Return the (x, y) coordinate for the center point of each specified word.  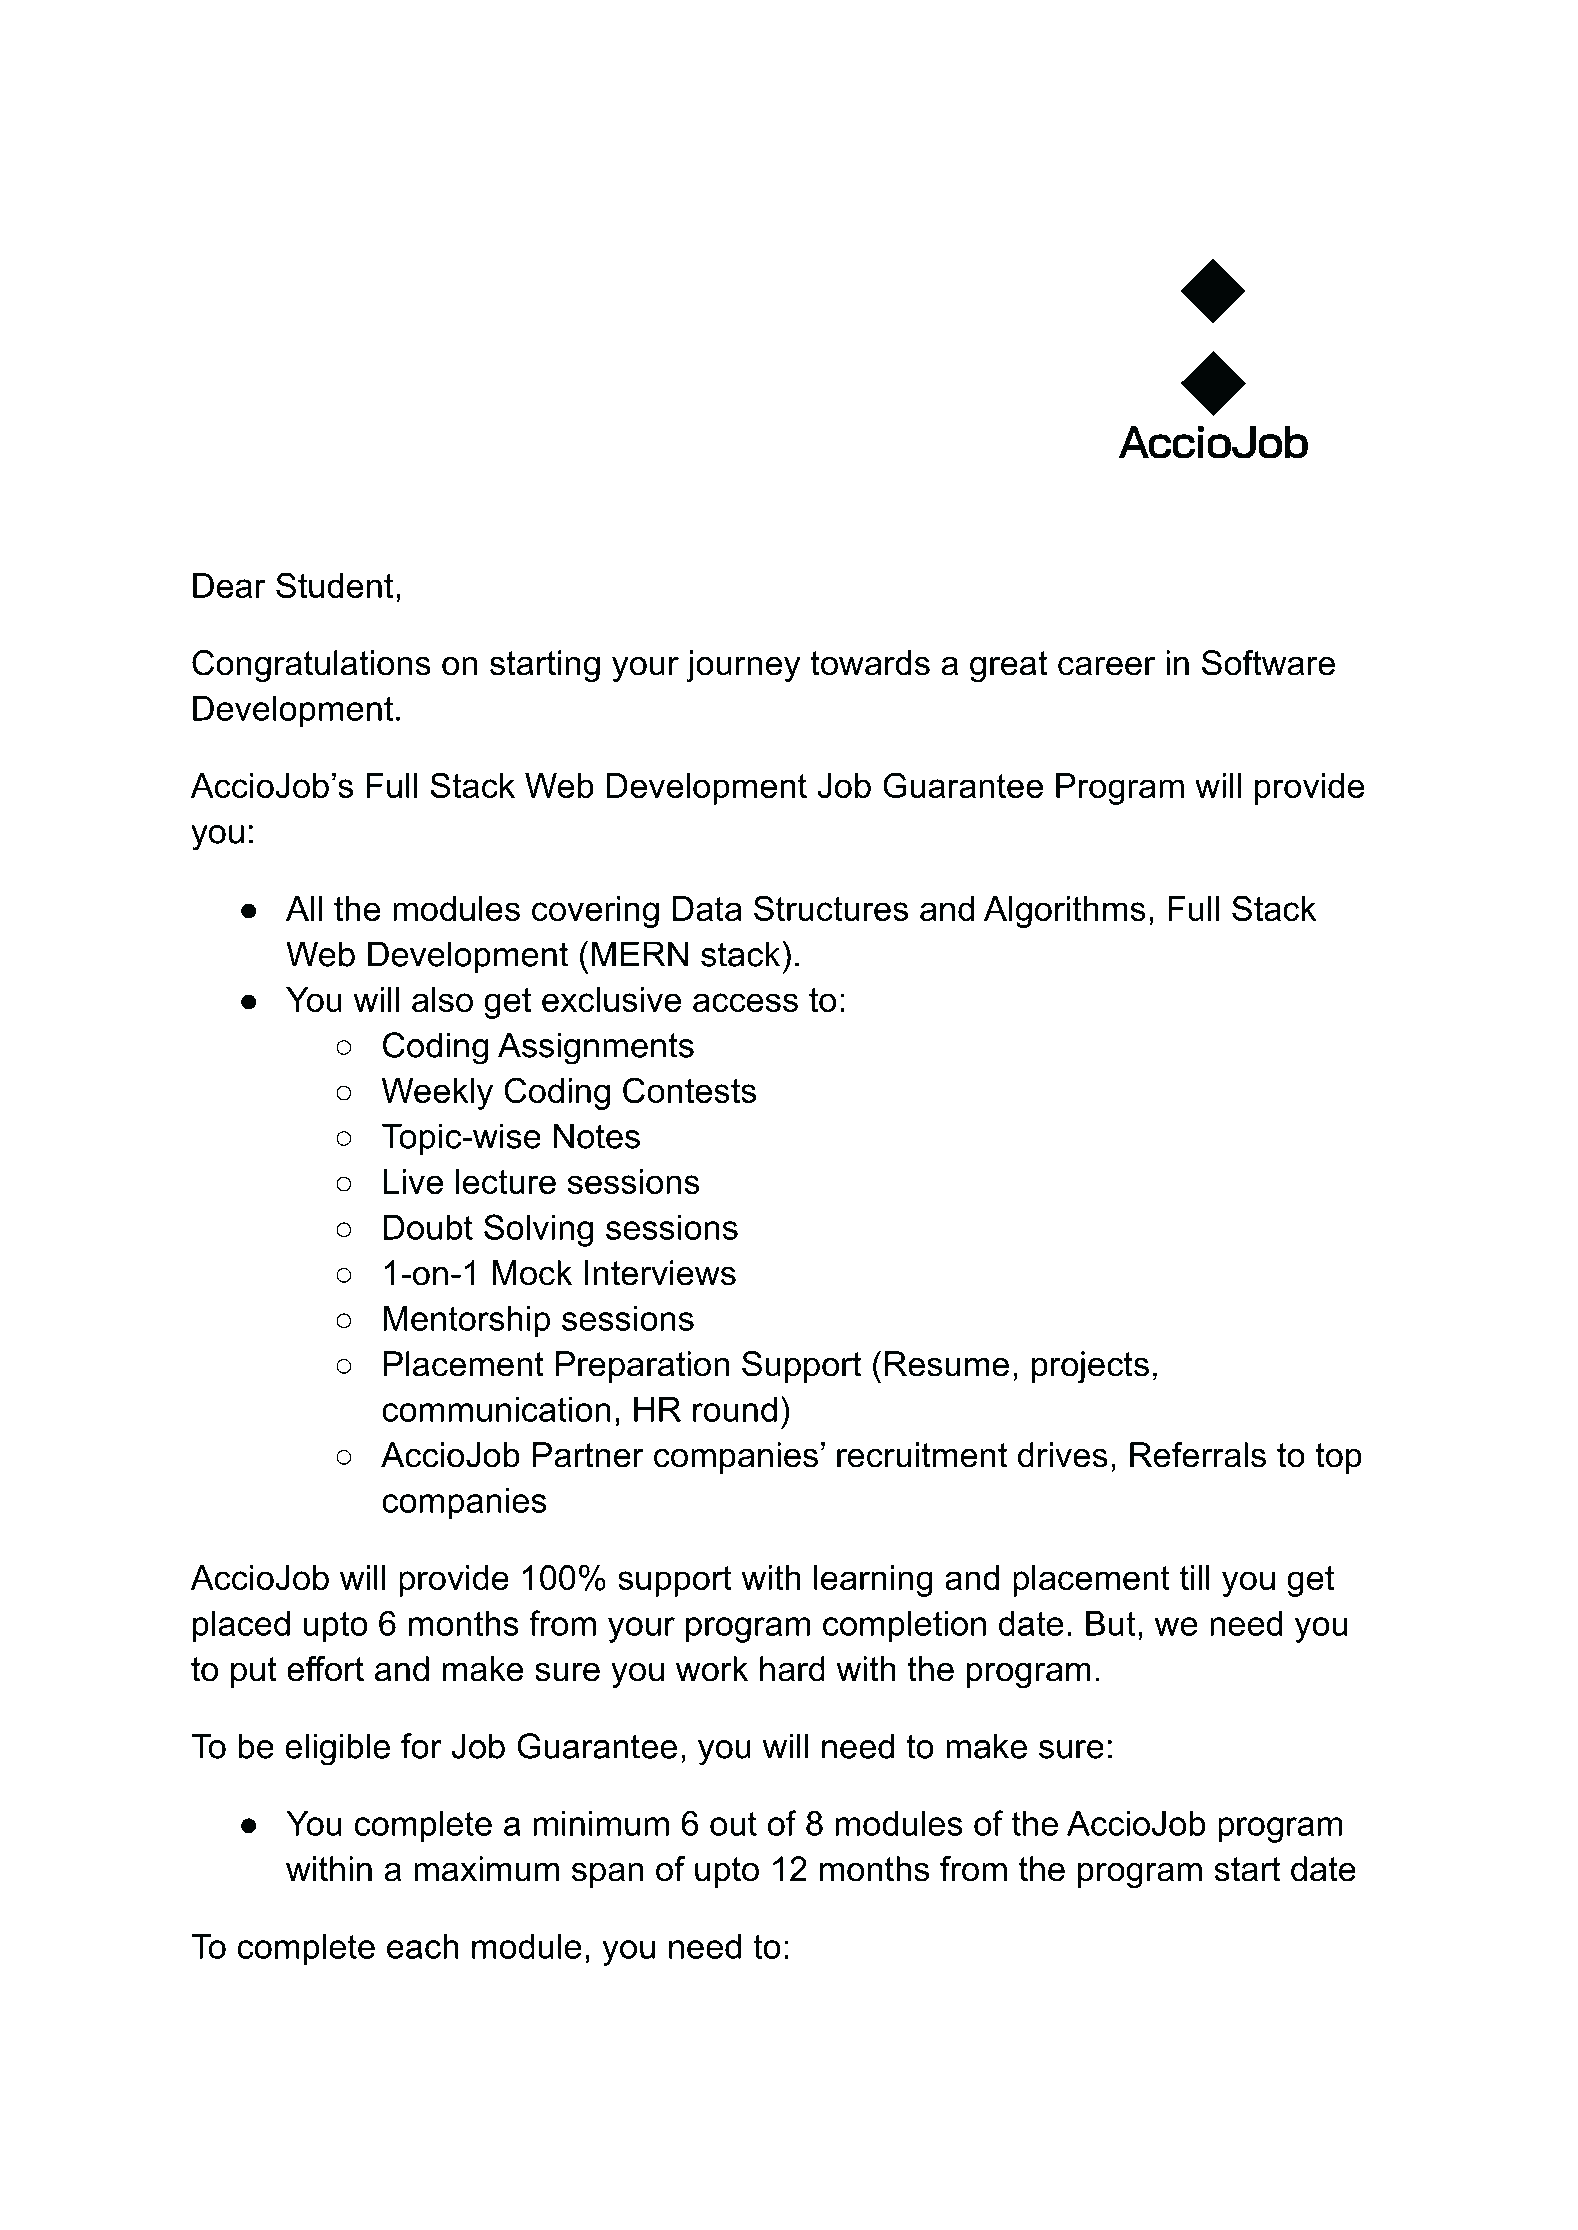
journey (743, 666)
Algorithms (1065, 912)
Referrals (1198, 1455)
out (733, 1824)
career (1106, 666)
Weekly (437, 1094)
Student (334, 585)
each (422, 1946)
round (735, 1409)
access (745, 1002)
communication (496, 1409)
